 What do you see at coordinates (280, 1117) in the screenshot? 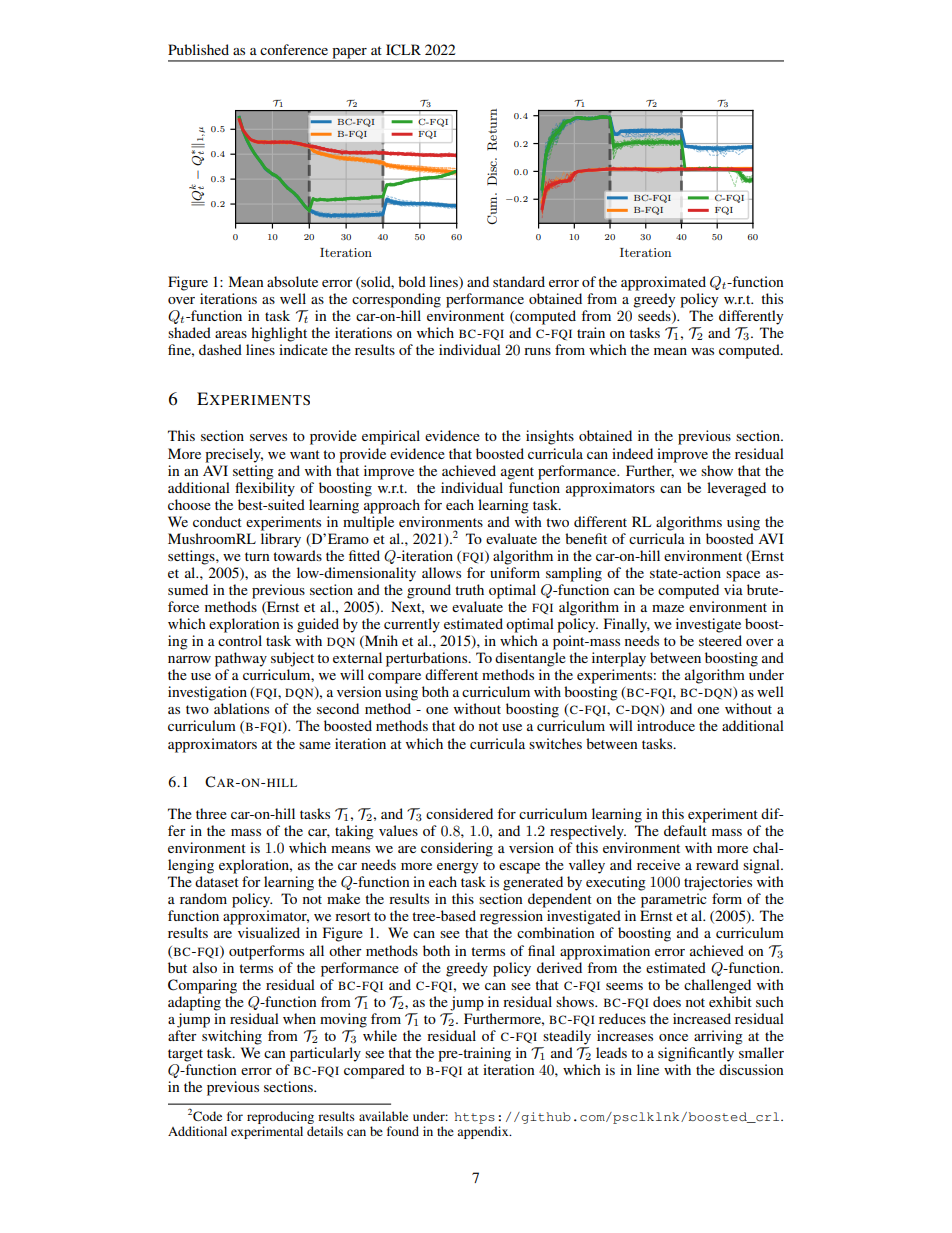
I see `reproducing` at bounding box center [280, 1117].
